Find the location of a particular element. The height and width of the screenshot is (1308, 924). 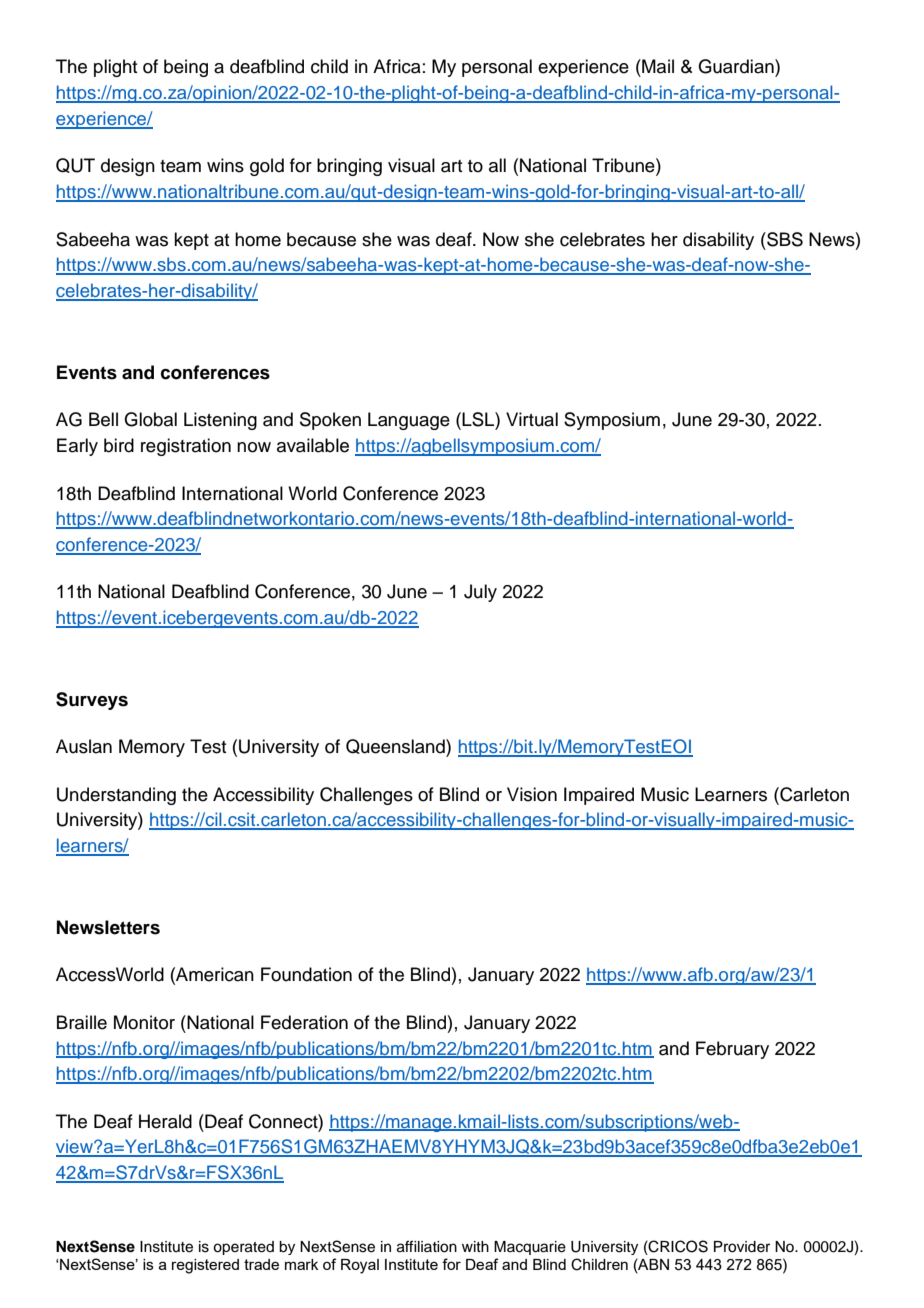

Guardian is located at coordinates (737, 66).
